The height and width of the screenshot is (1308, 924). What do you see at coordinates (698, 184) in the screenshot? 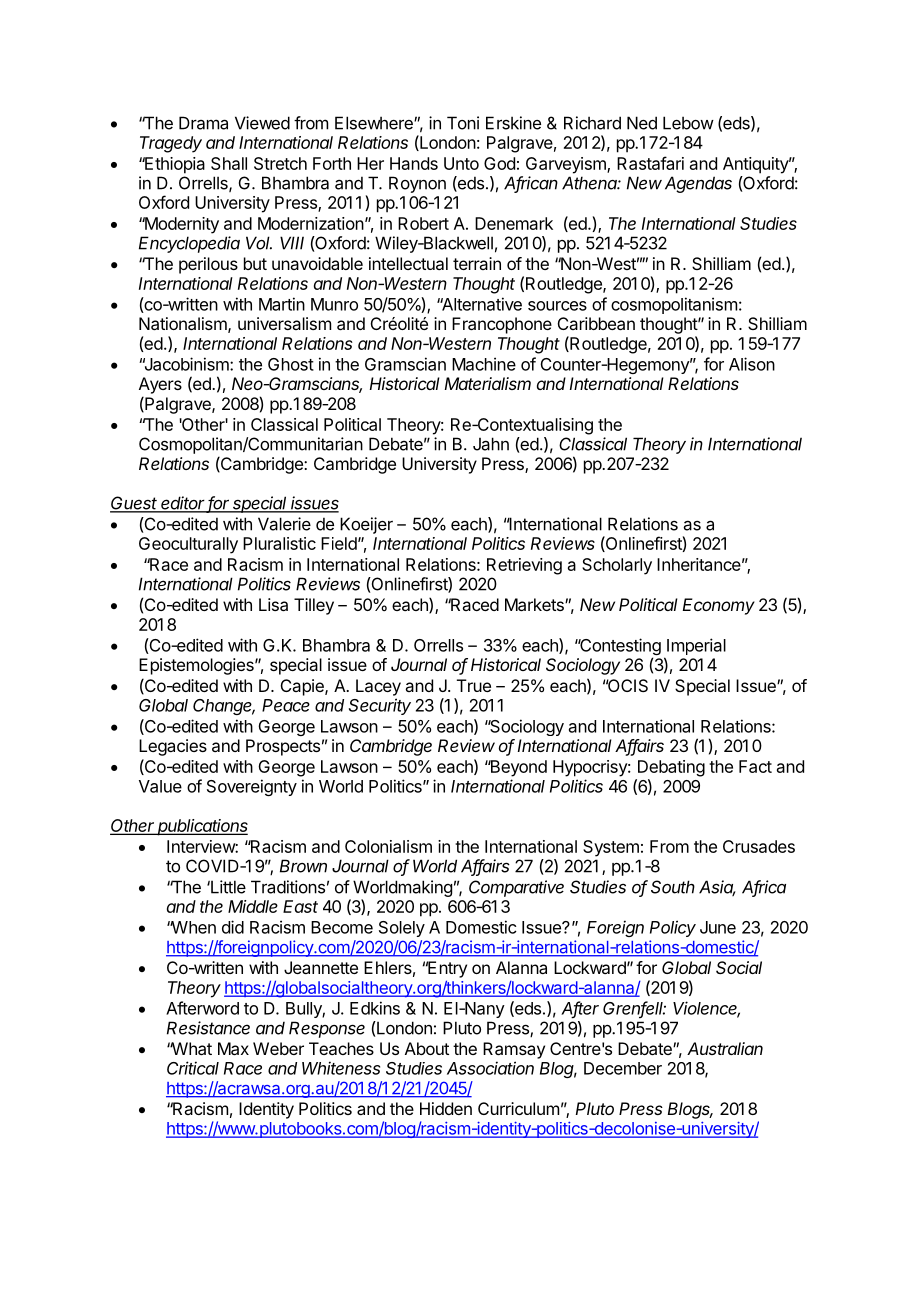
I see `Agendas` at bounding box center [698, 184].
